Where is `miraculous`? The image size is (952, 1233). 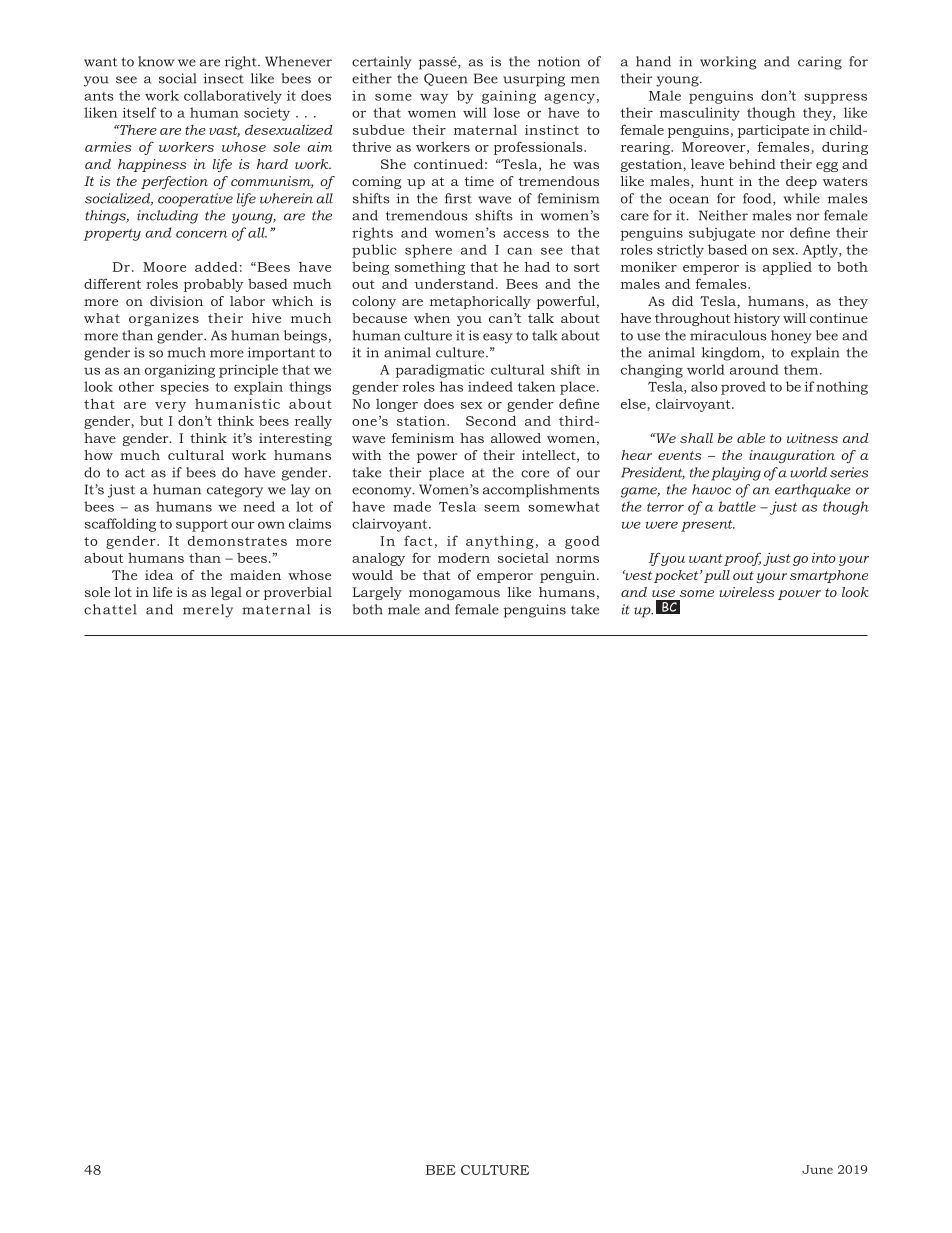
miraculous is located at coordinates (728, 335).
